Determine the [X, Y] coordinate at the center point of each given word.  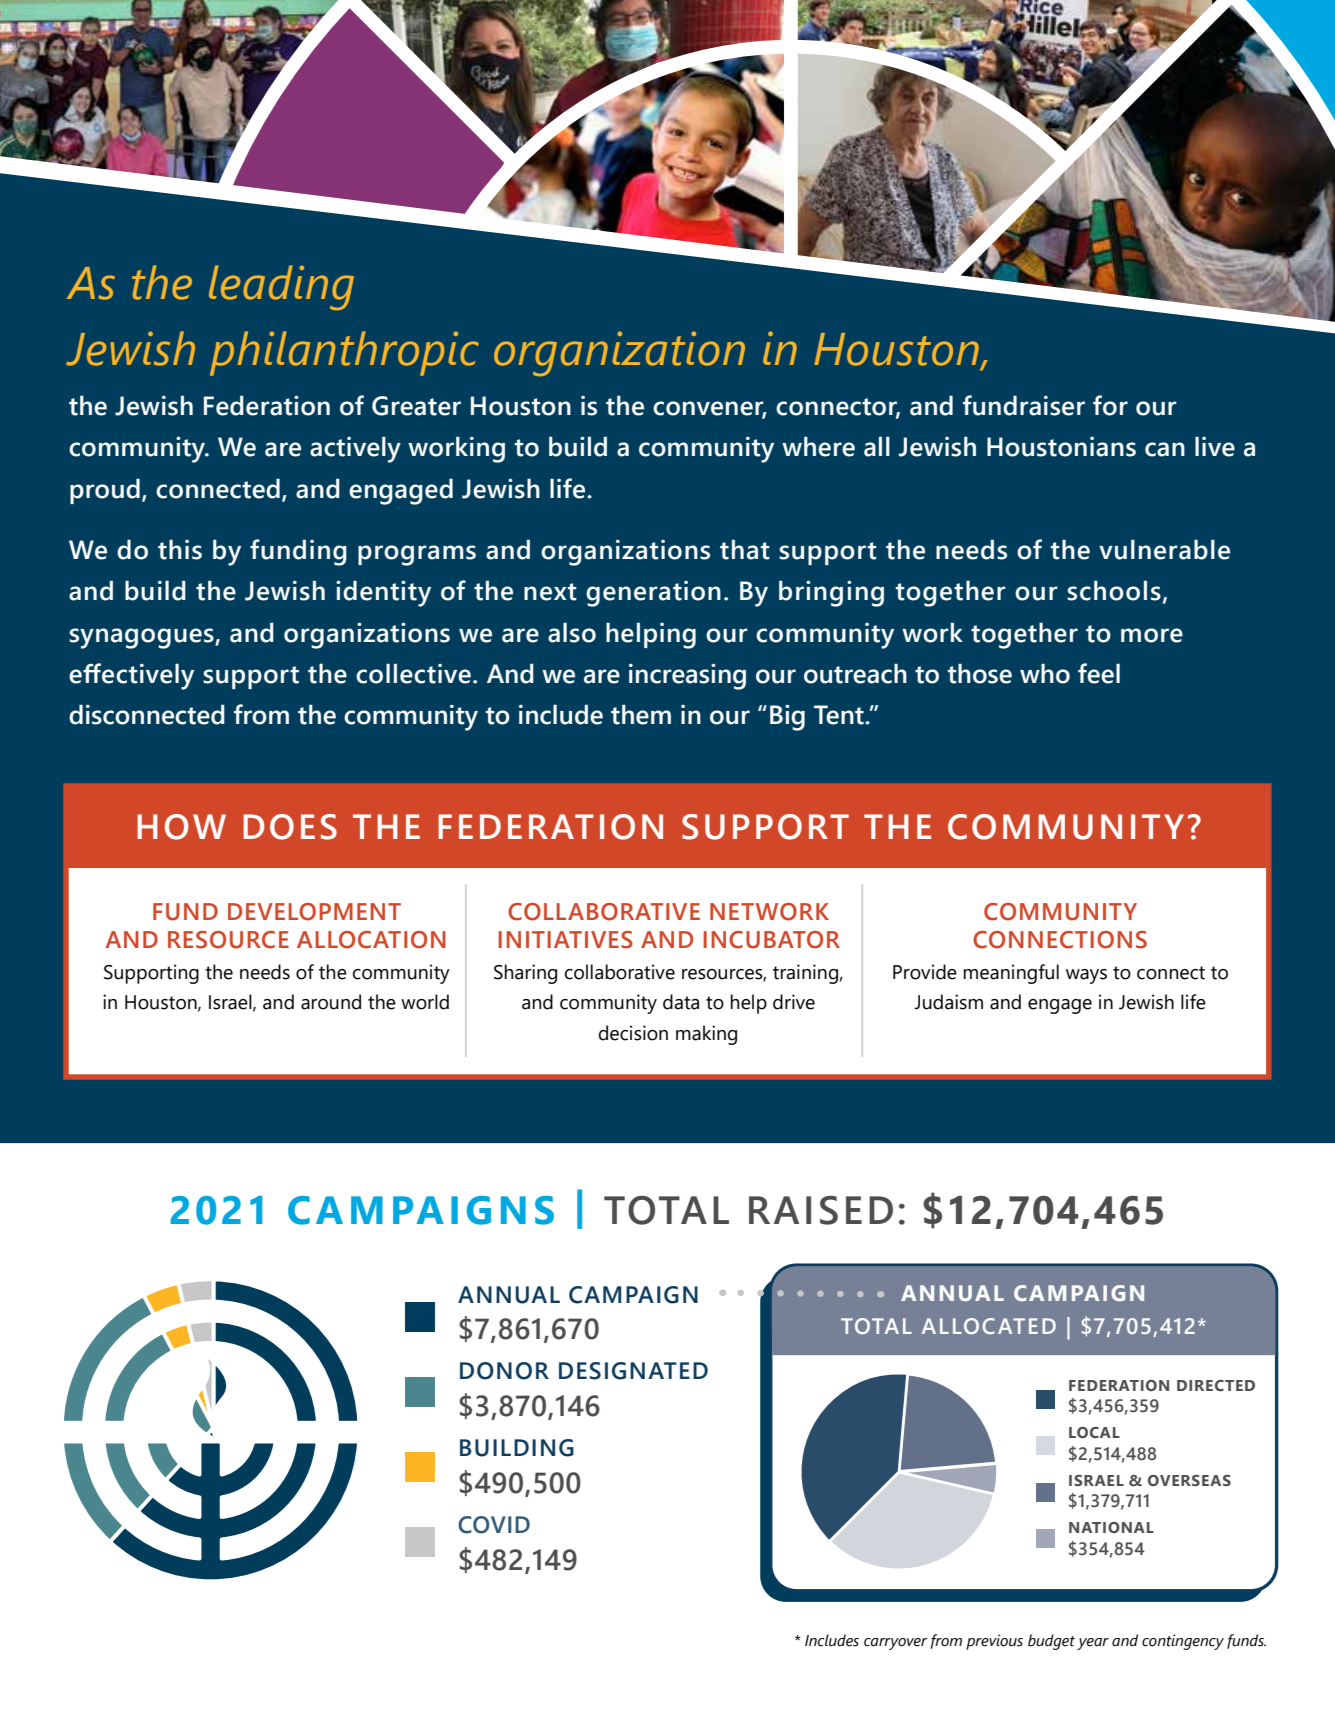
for [1110, 405]
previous [994, 1642]
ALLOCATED [989, 1326]
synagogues [142, 638]
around [331, 1002]
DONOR [504, 1371]
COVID [494, 1525]
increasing [687, 676]
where [818, 446]
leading [281, 288]
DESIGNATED [633, 1371]
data [681, 1002]
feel [1099, 673]
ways [1086, 976]
